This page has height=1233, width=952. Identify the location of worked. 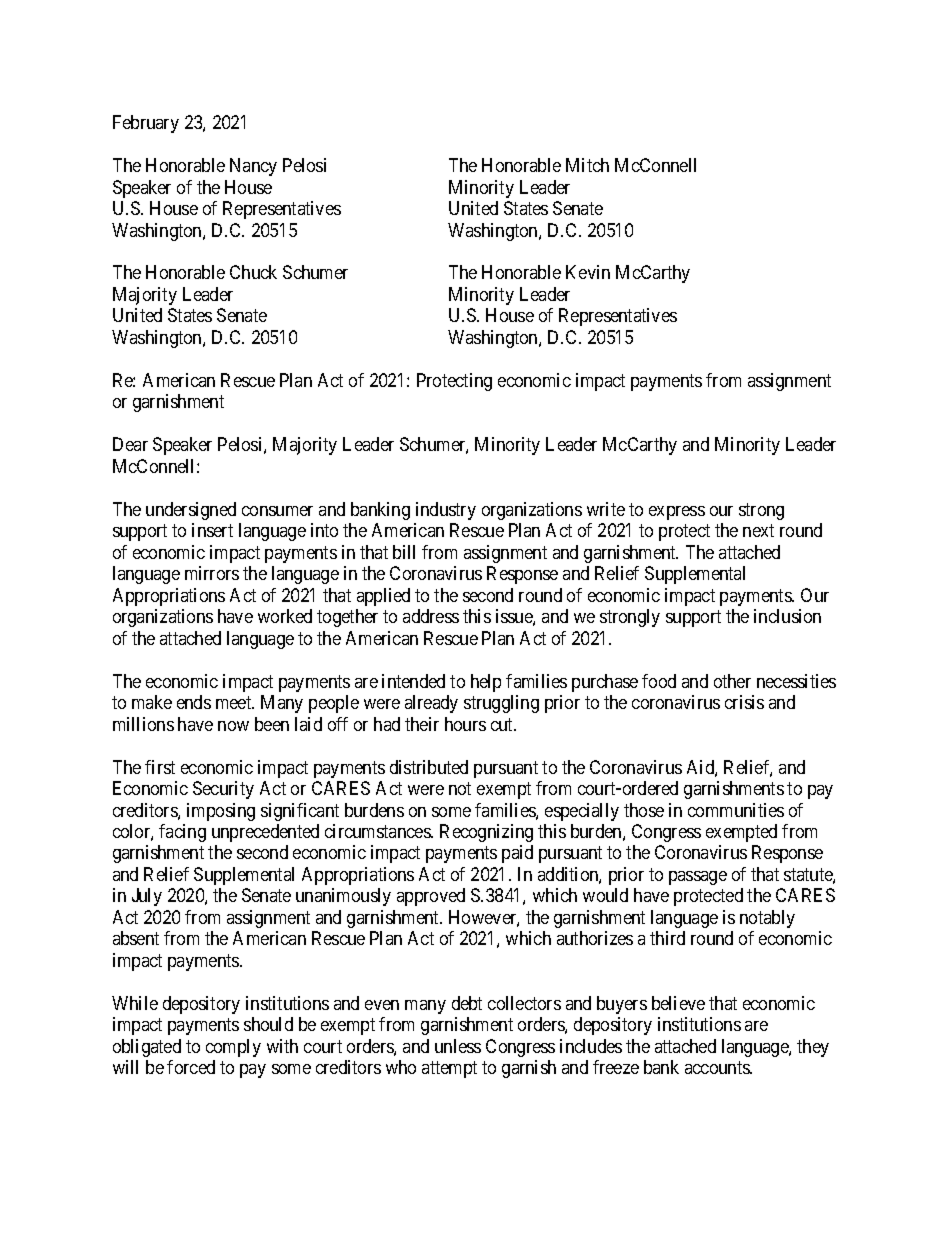
(285, 616).
